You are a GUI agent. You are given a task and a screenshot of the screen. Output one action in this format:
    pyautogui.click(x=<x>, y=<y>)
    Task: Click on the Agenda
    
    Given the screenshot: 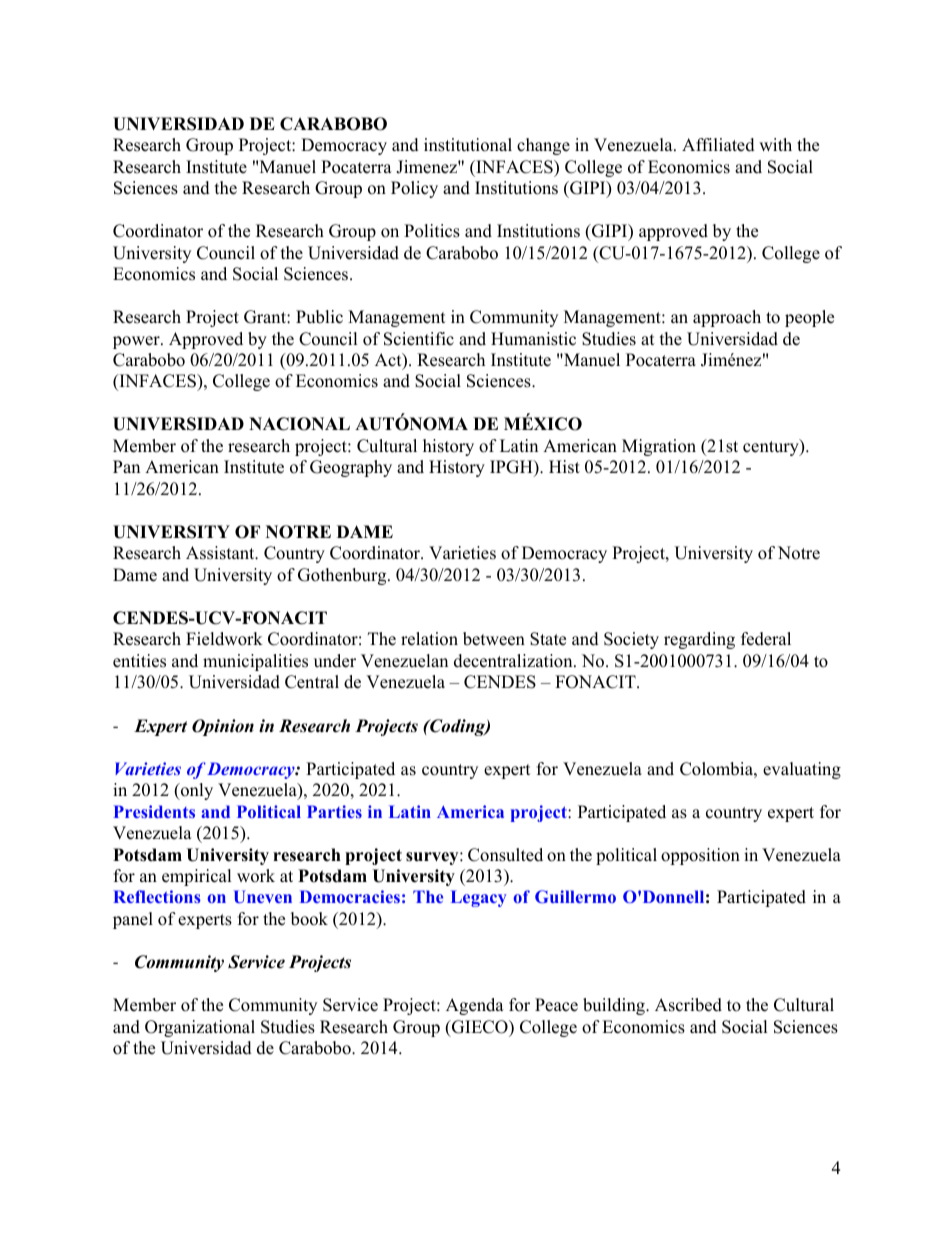 What is the action you would take?
    pyautogui.click(x=475, y=1006)
